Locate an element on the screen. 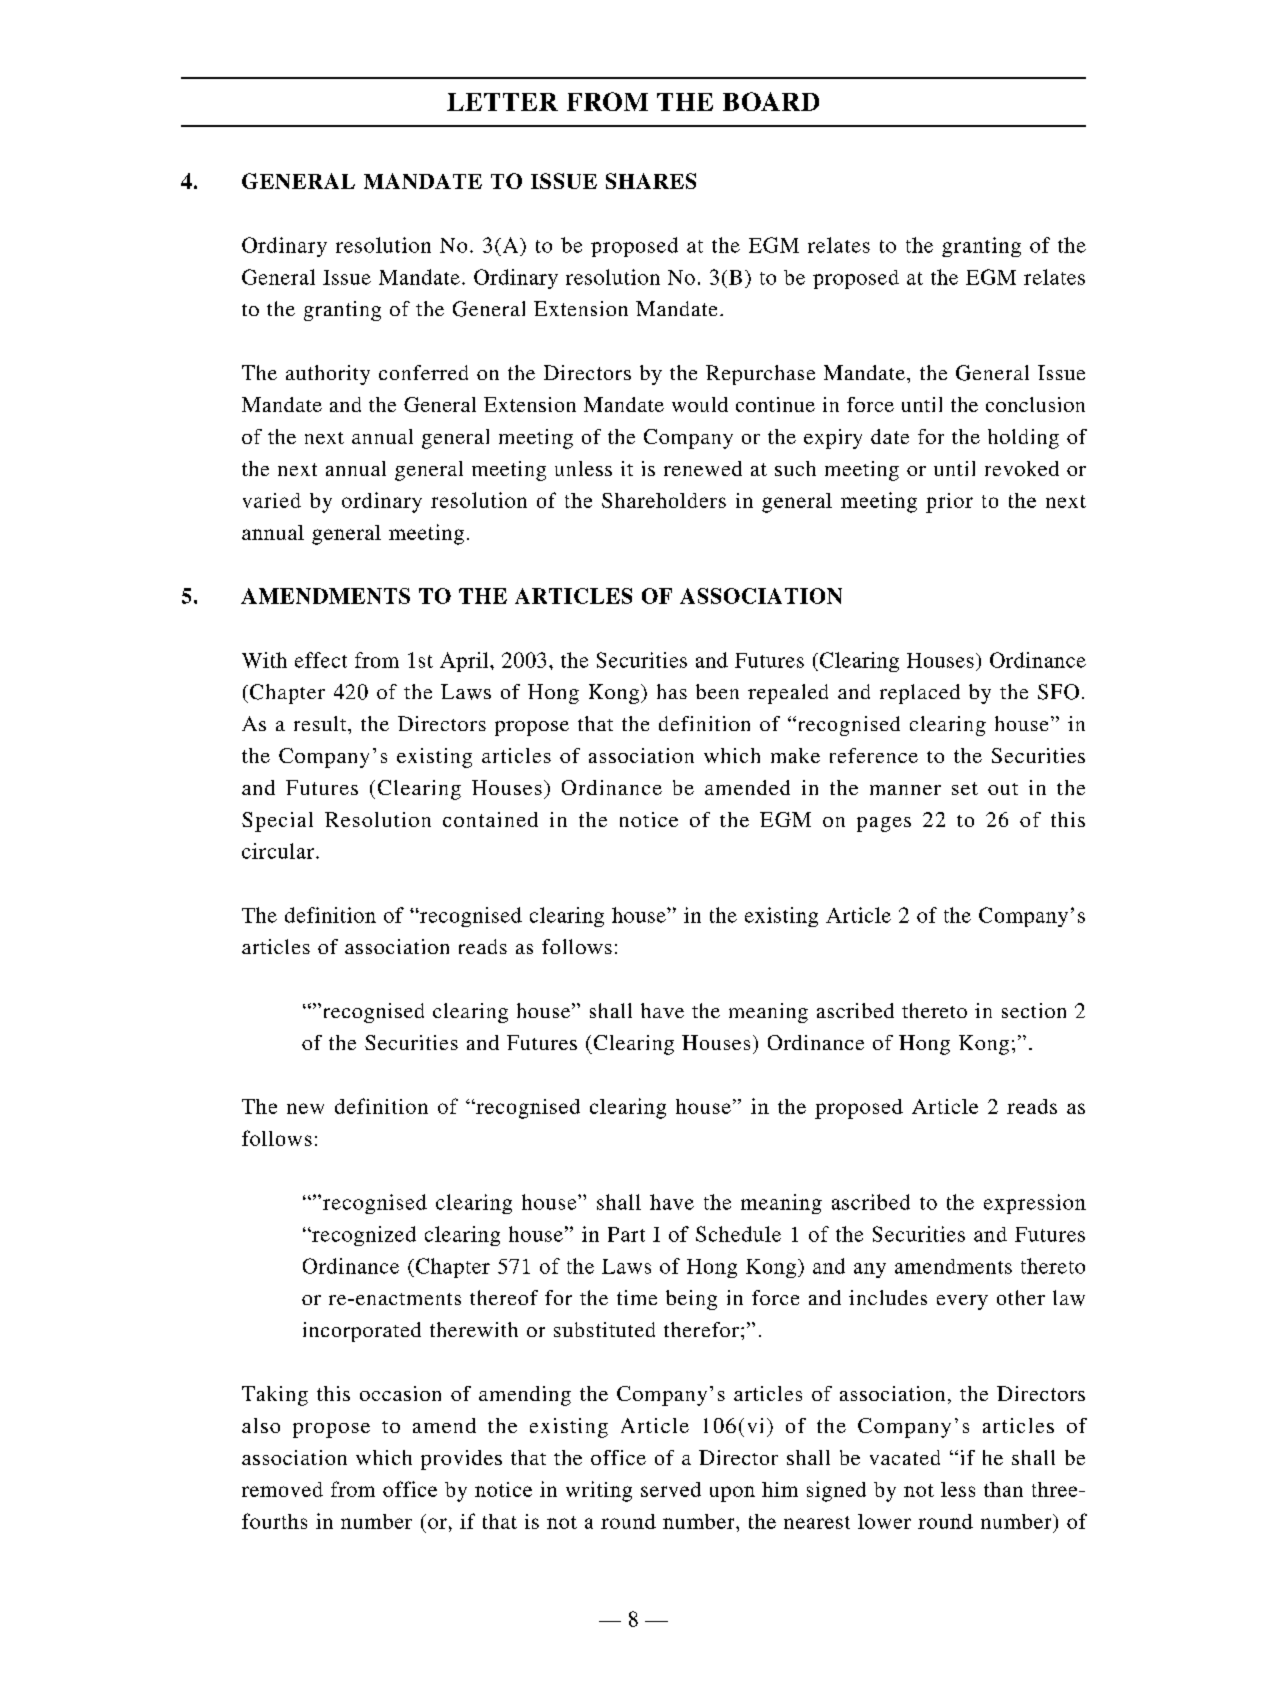 The image size is (1266, 1687). Special is located at coordinates (277, 822).
